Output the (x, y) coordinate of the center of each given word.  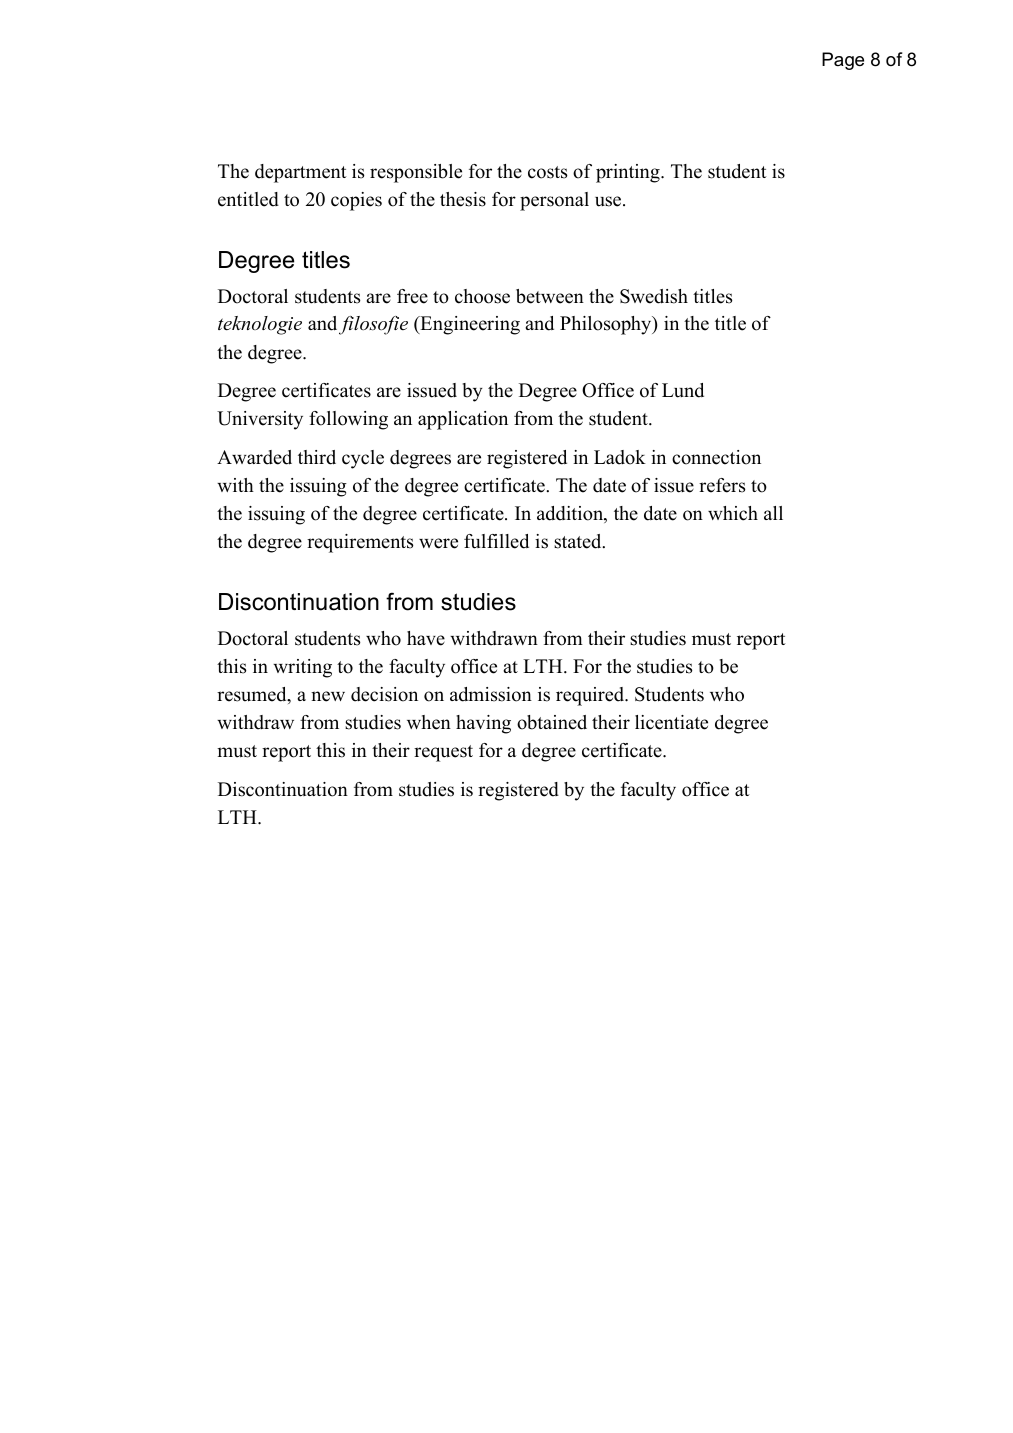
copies (356, 201)
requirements (360, 543)
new (328, 696)
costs (547, 172)
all (773, 513)
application (463, 420)
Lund (683, 390)
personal (554, 201)
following (348, 420)
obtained (552, 722)
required (591, 696)
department (301, 173)
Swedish (654, 296)
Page (843, 61)
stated (579, 541)
